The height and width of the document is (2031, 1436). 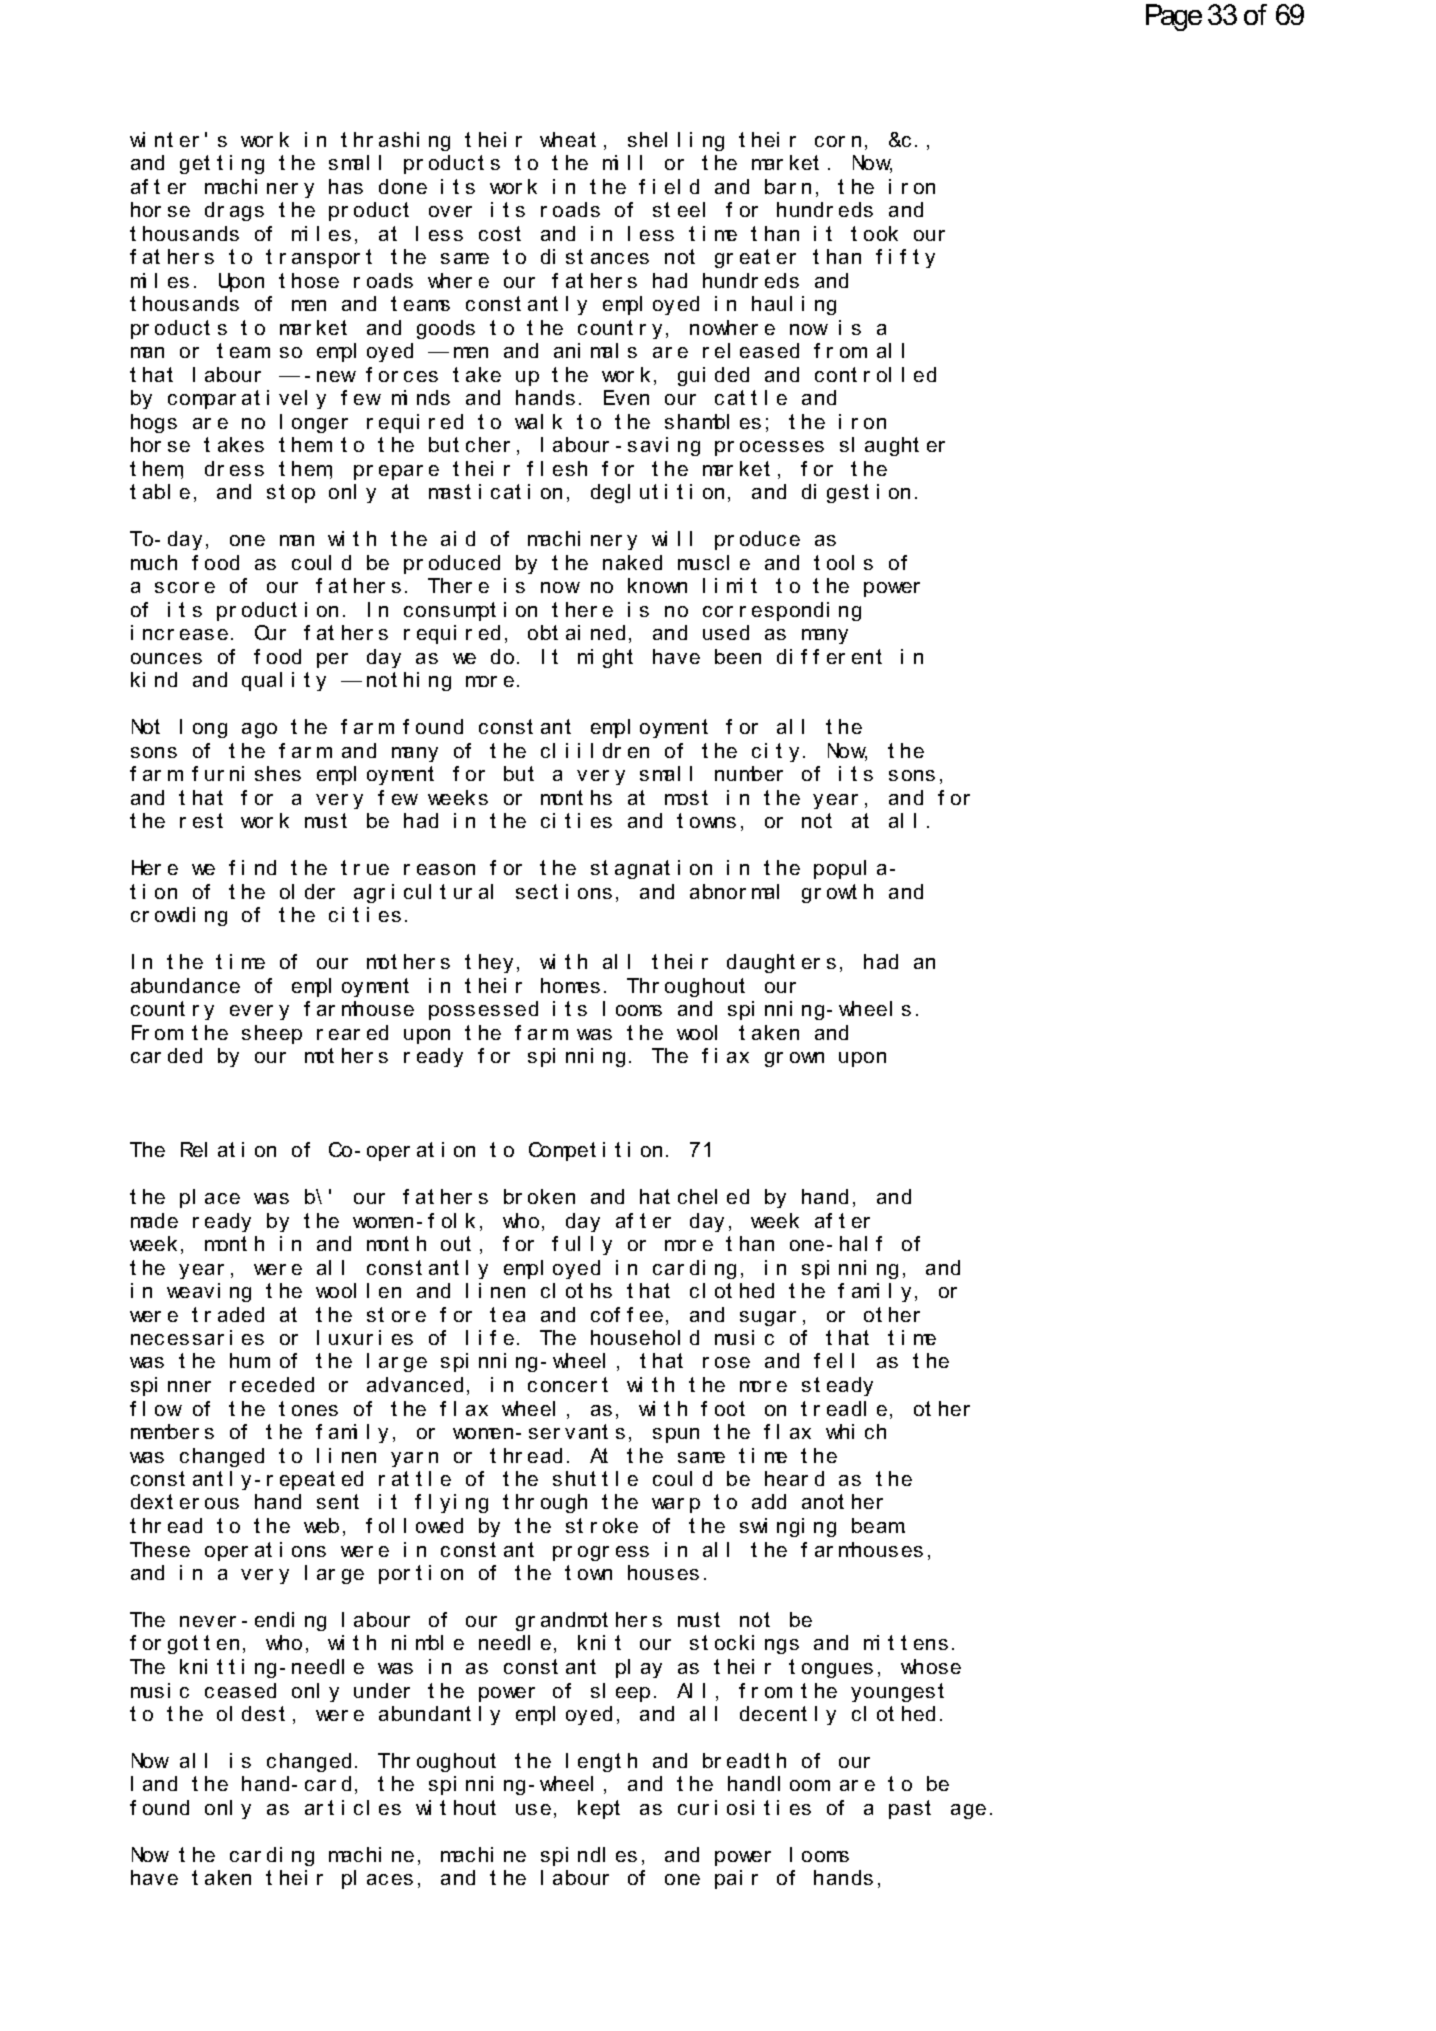 I want to click on ags, so click(x=247, y=213).
